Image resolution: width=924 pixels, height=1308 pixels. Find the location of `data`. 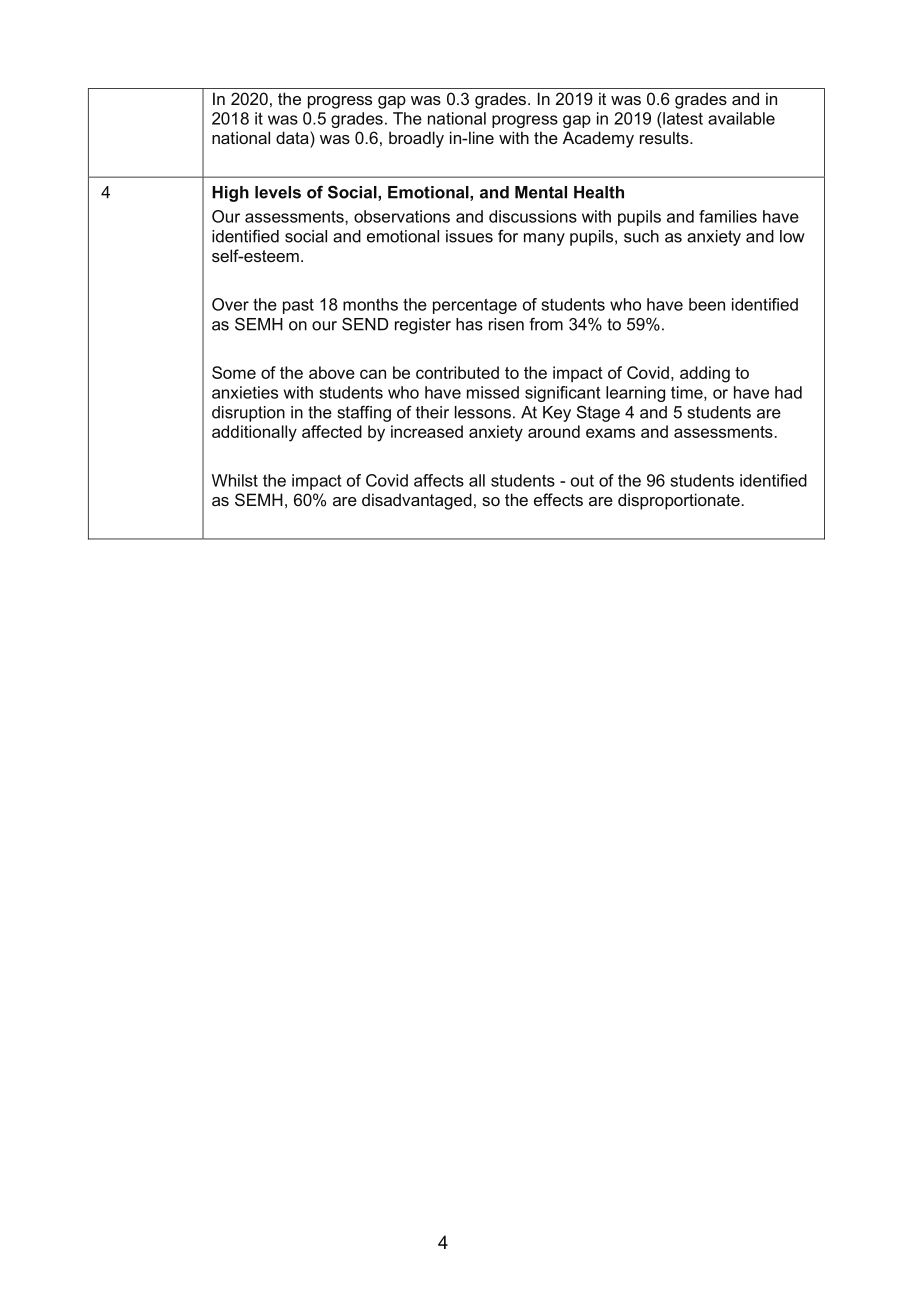

data is located at coordinates (293, 137).
